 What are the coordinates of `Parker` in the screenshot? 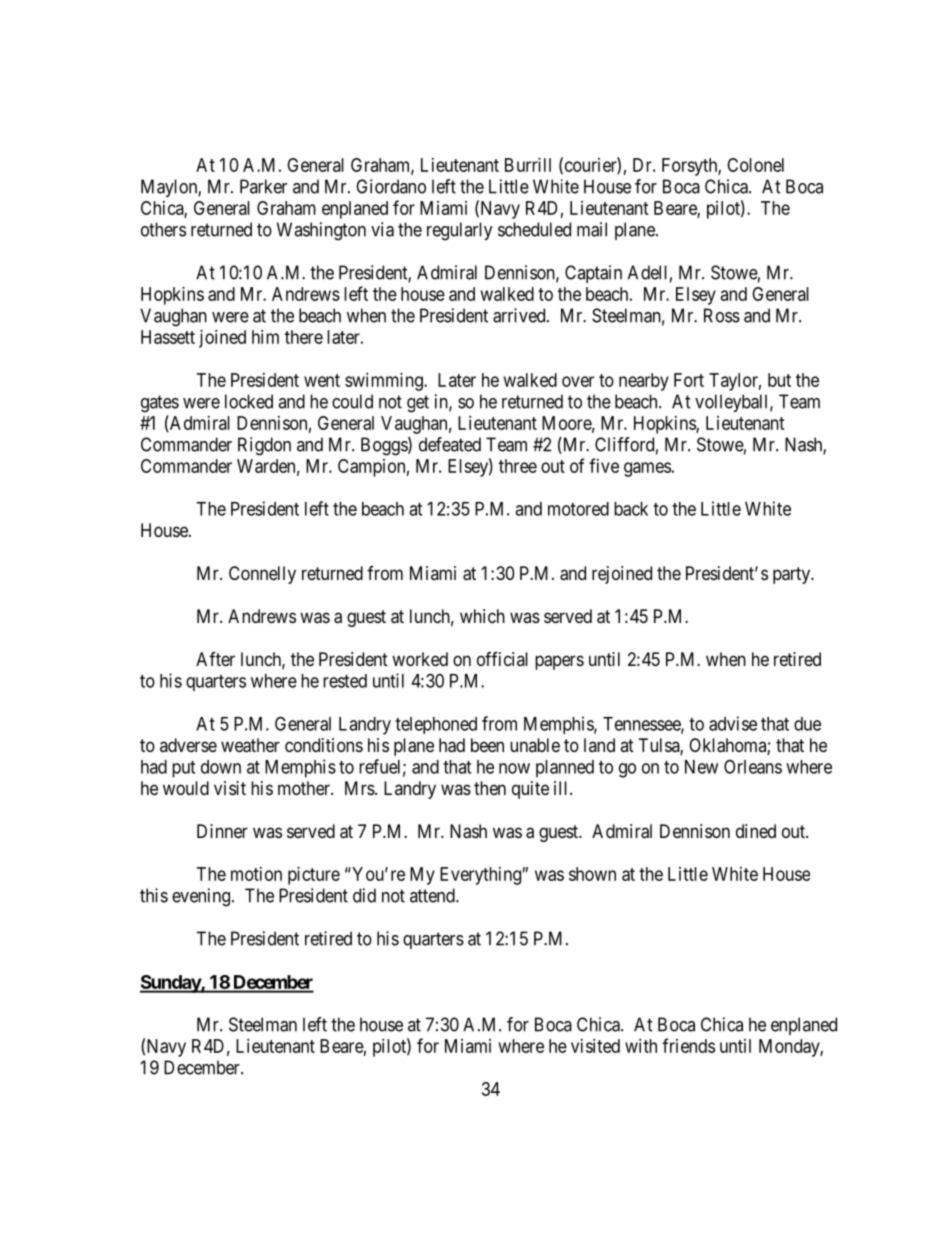 It's located at (263, 186).
